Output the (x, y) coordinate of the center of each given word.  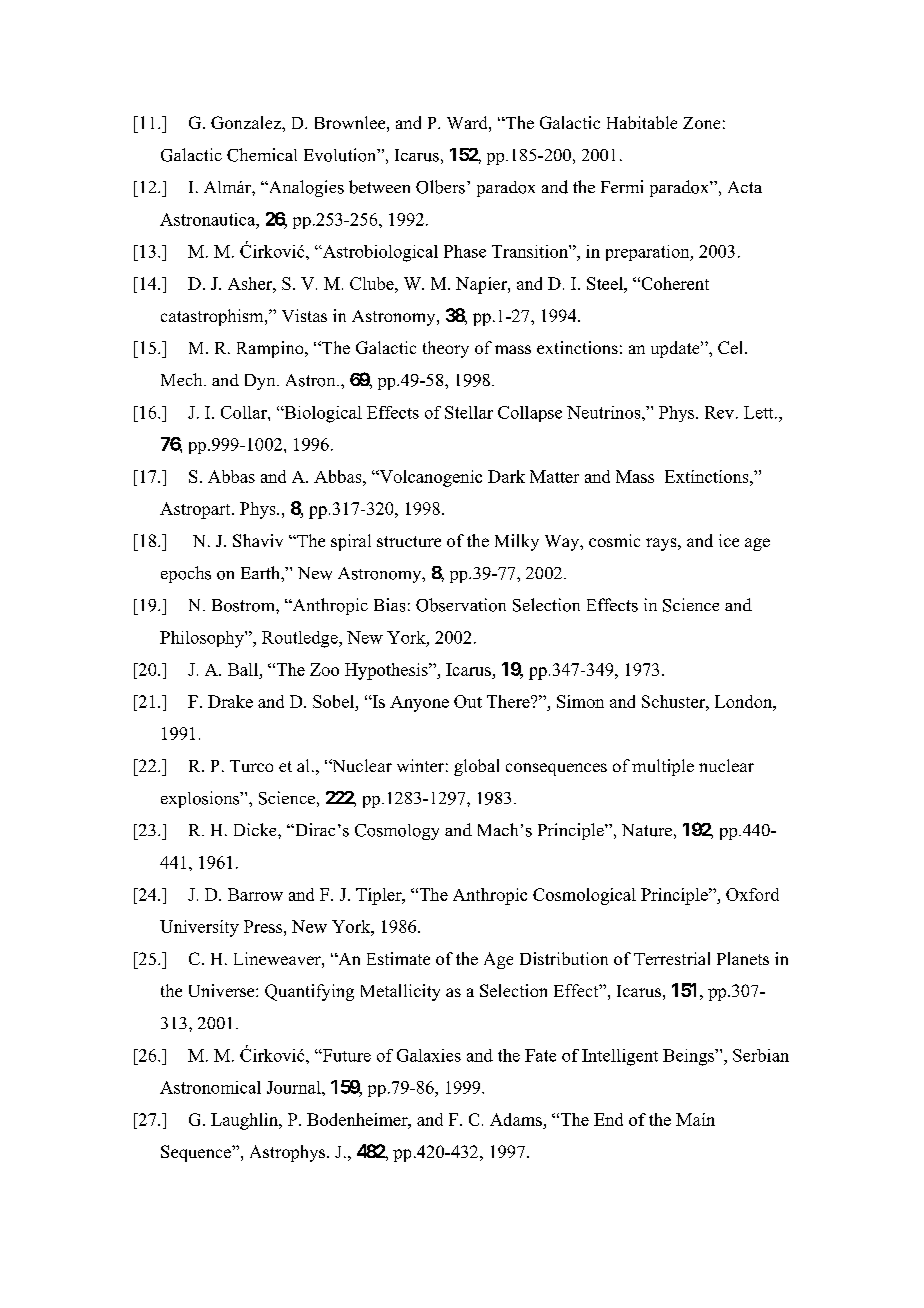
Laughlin (245, 1121)
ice (729, 540)
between (379, 187)
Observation (461, 605)
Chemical (262, 155)
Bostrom (244, 605)
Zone (701, 123)
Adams (516, 1119)
